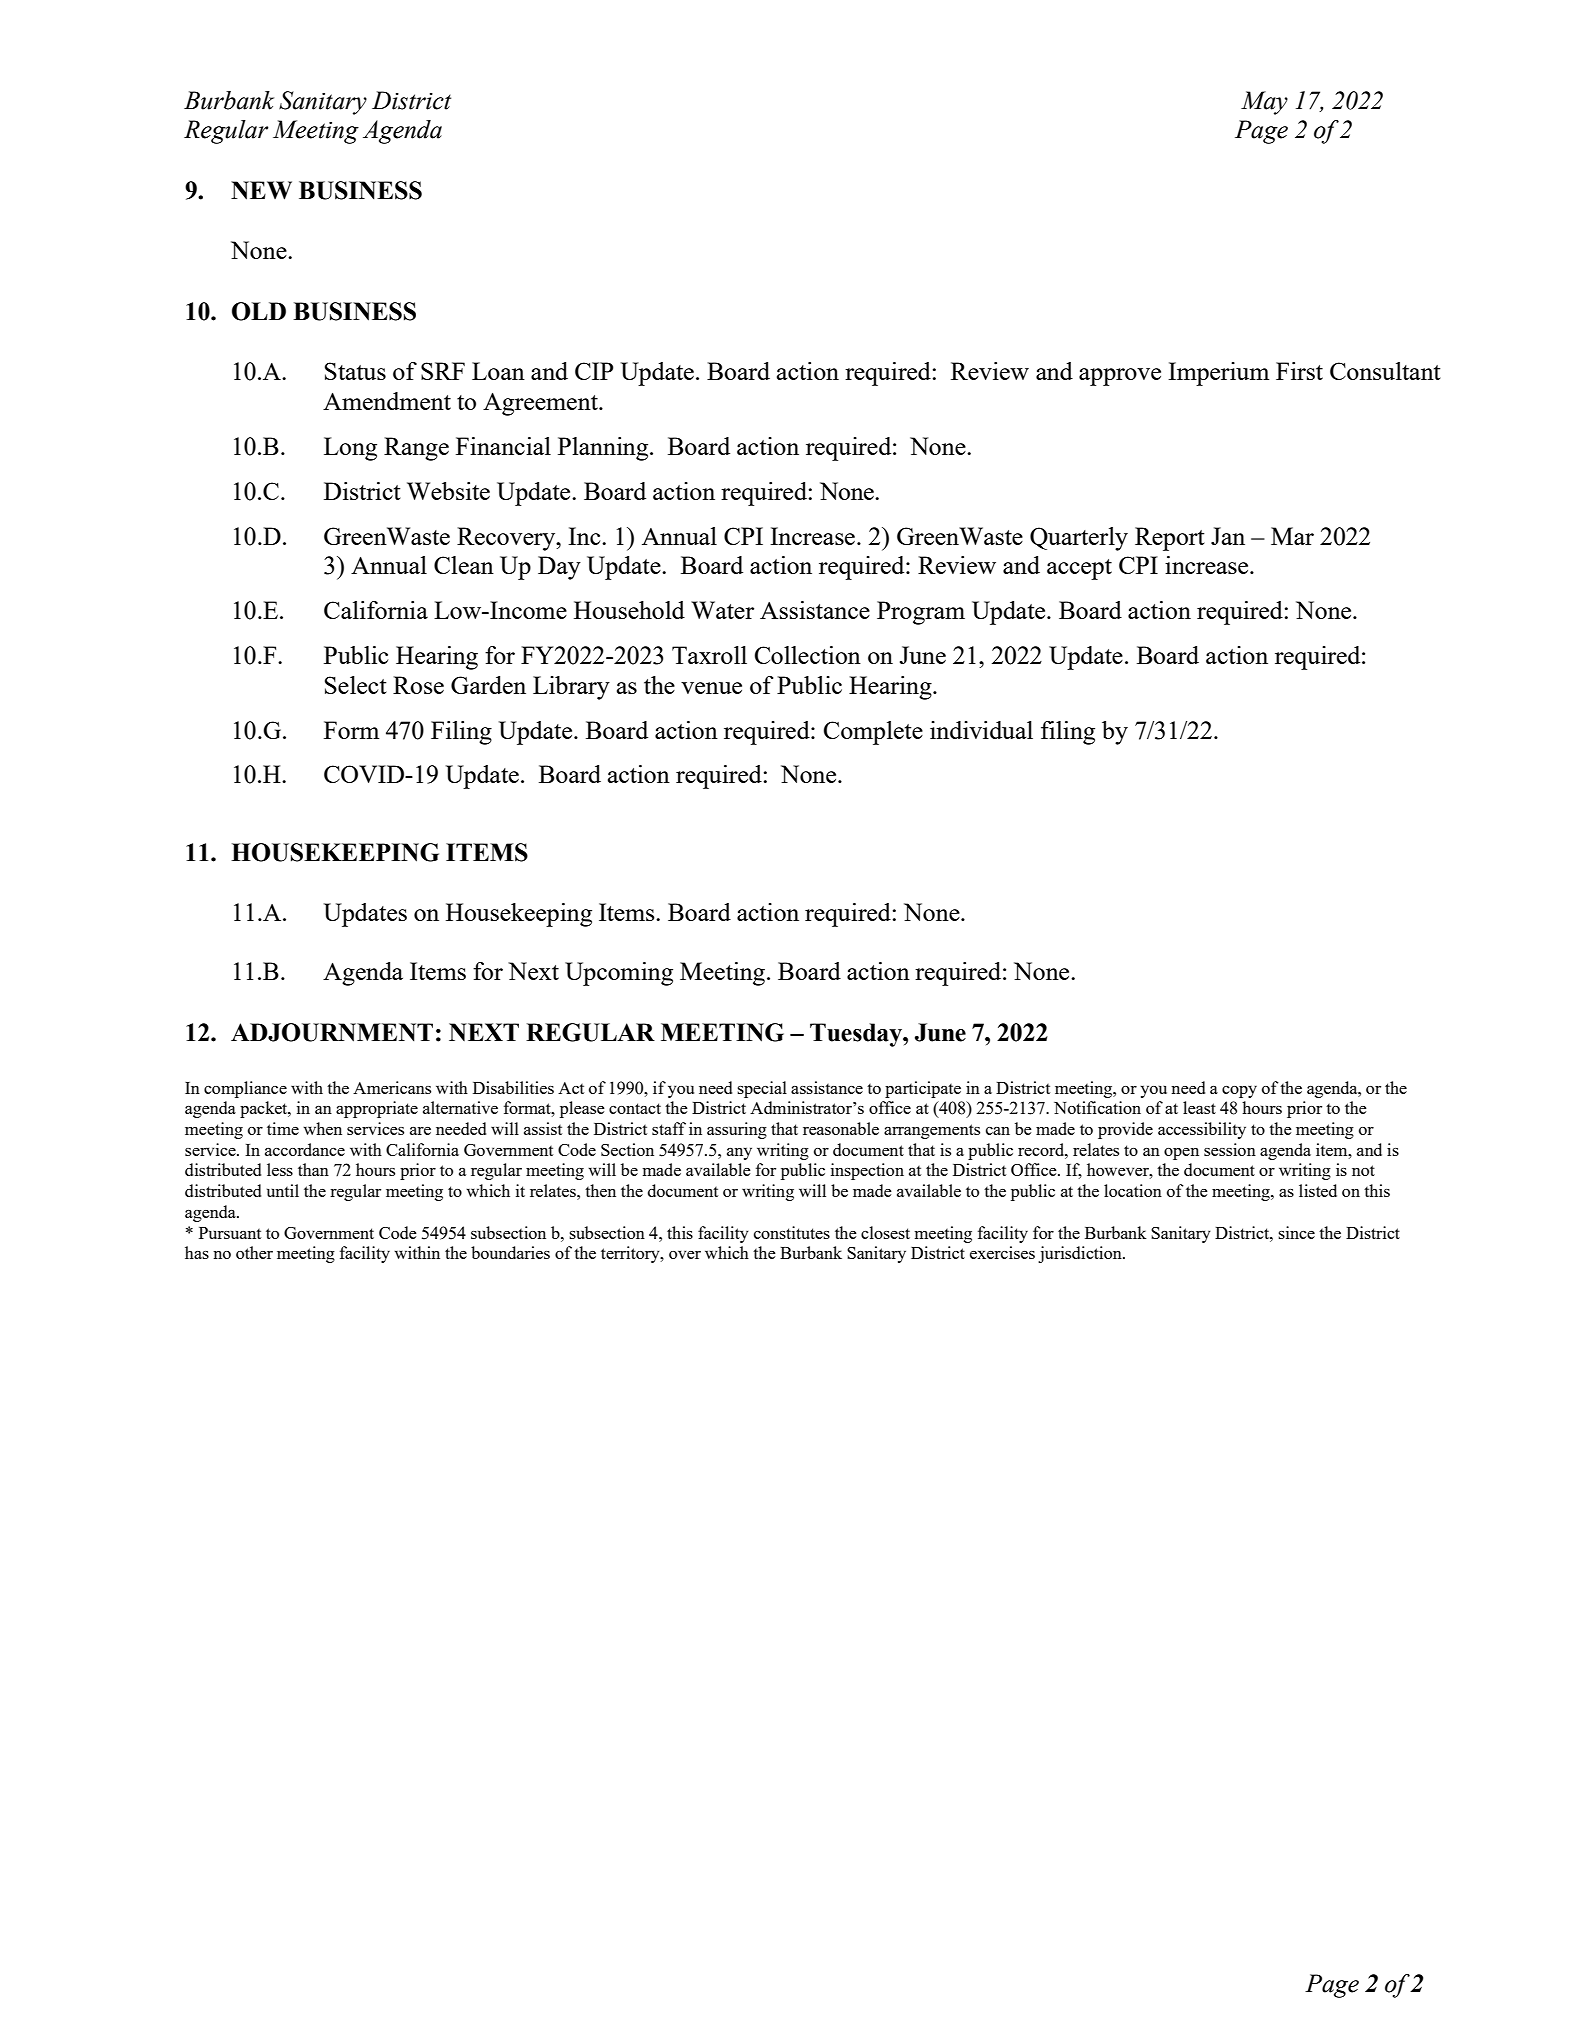 This screenshot has width=1572, height=2035. Describe the element at coordinates (1079, 569) in the screenshot. I see `accept` at that location.
